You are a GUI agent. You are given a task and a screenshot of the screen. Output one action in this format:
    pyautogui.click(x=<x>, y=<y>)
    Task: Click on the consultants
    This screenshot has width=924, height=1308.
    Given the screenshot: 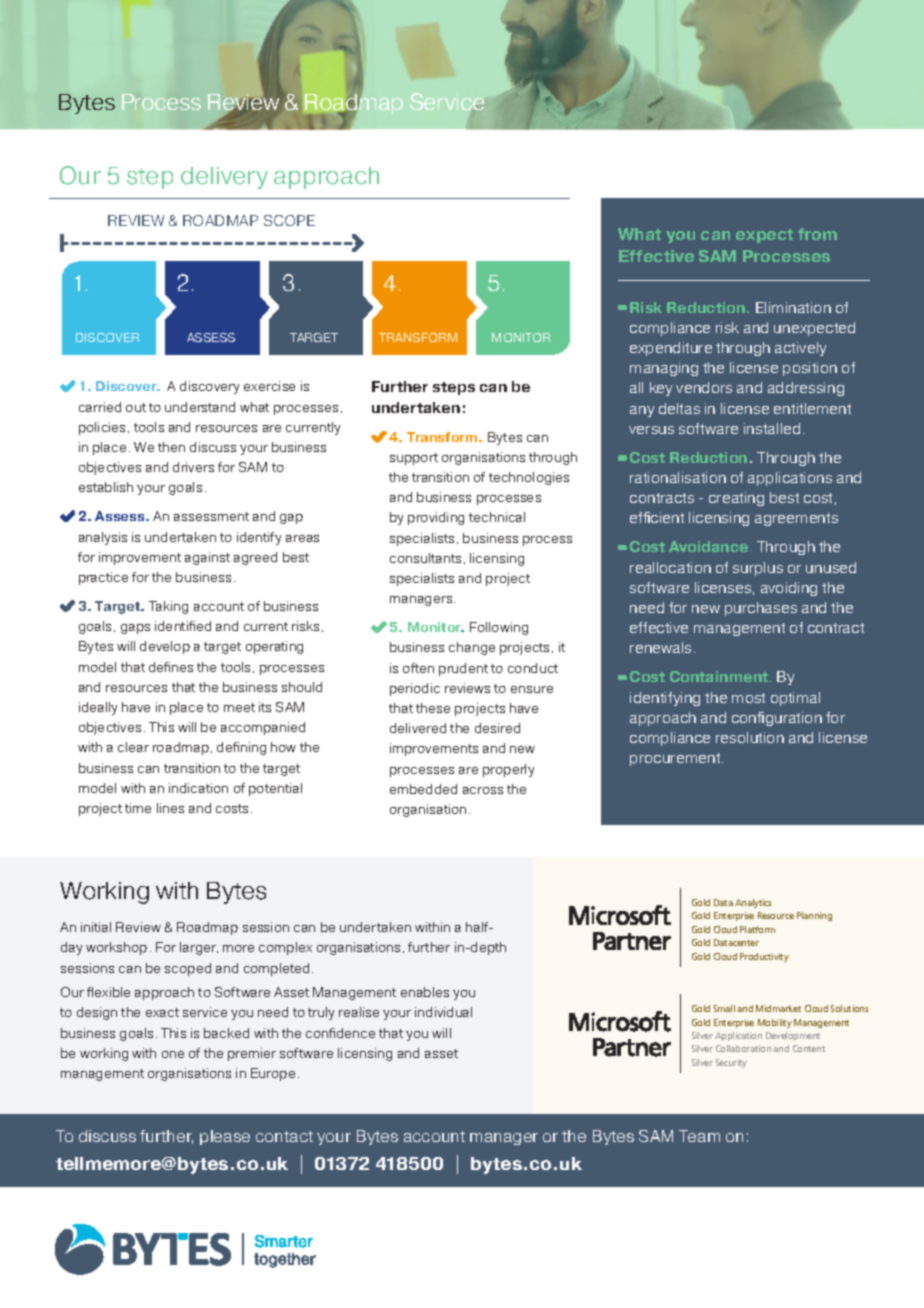 What is the action you would take?
    pyautogui.click(x=425, y=558)
